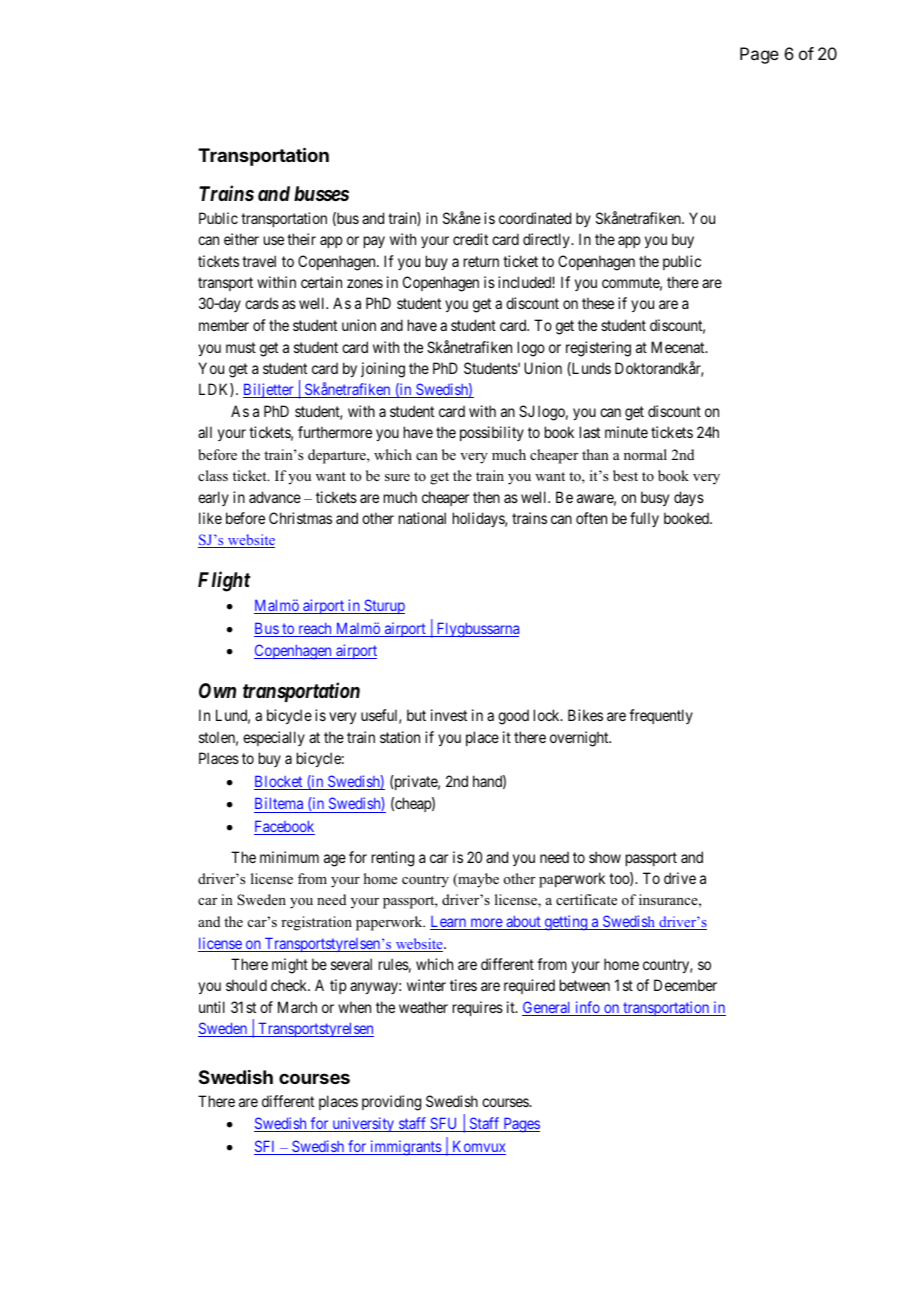  I want to click on these, so click(598, 303).
